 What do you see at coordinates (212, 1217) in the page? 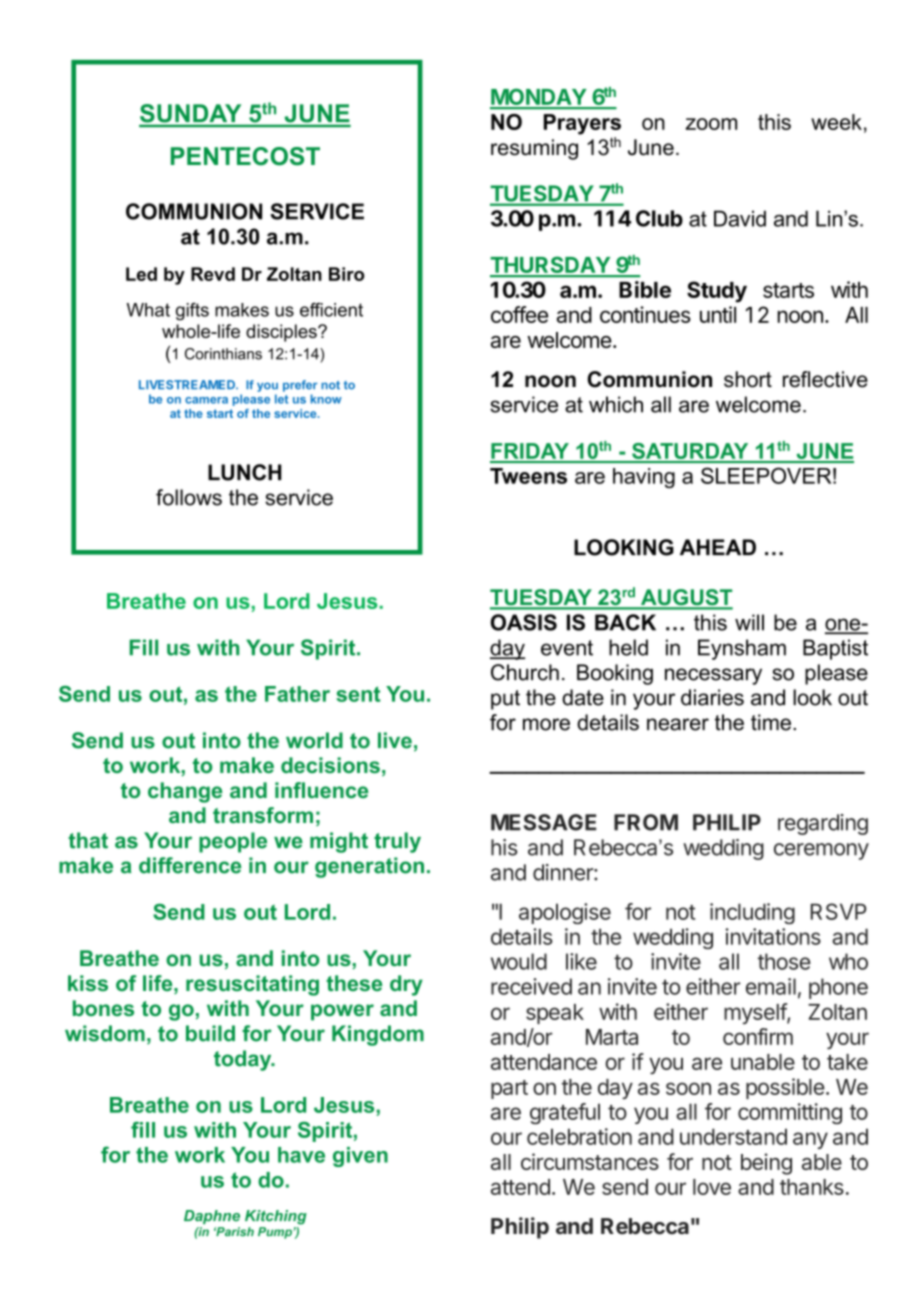
I see `Daphne` at bounding box center [212, 1217].
